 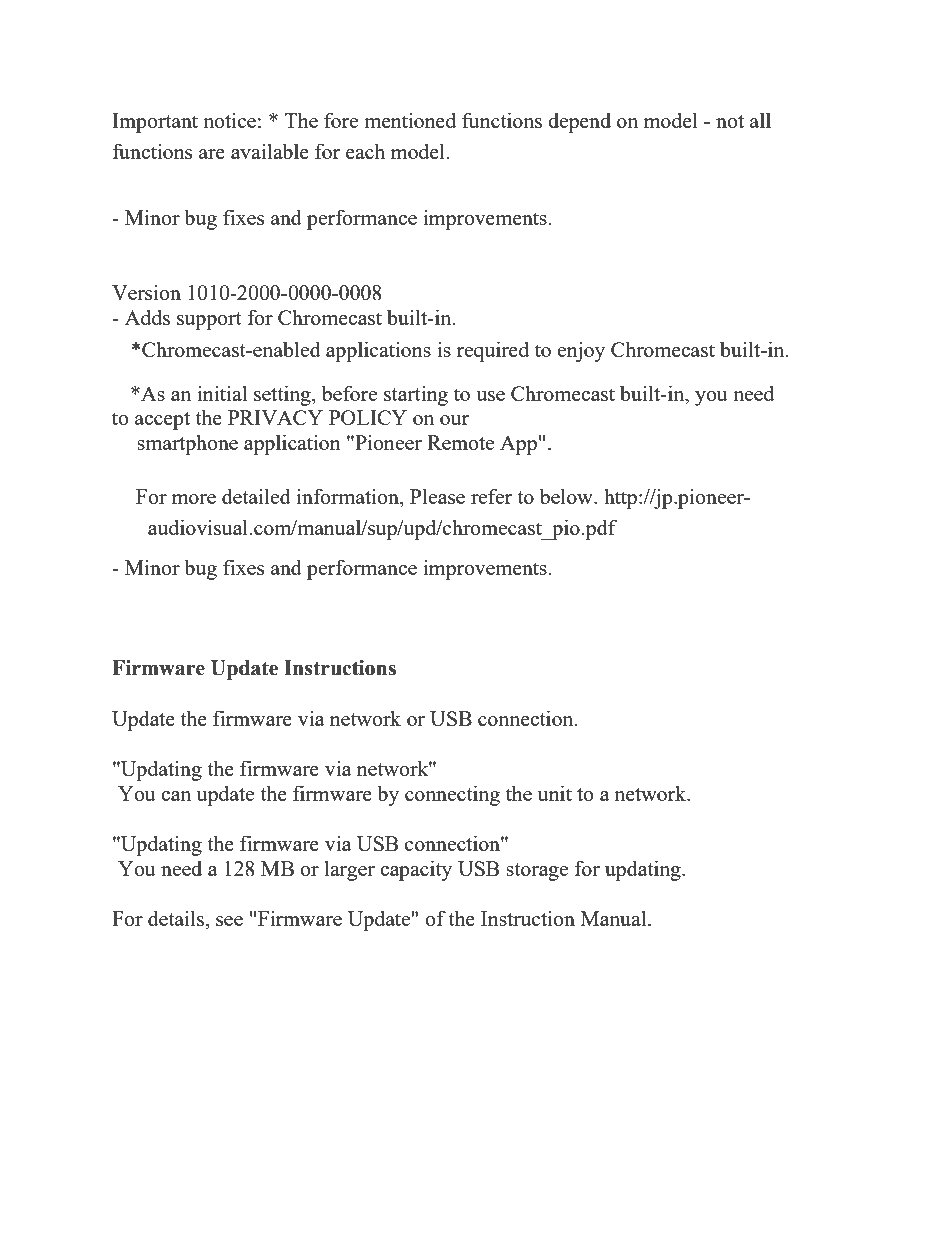 What do you see at coordinates (410, 120) in the screenshot?
I see `mentioned` at bounding box center [410, 120].
